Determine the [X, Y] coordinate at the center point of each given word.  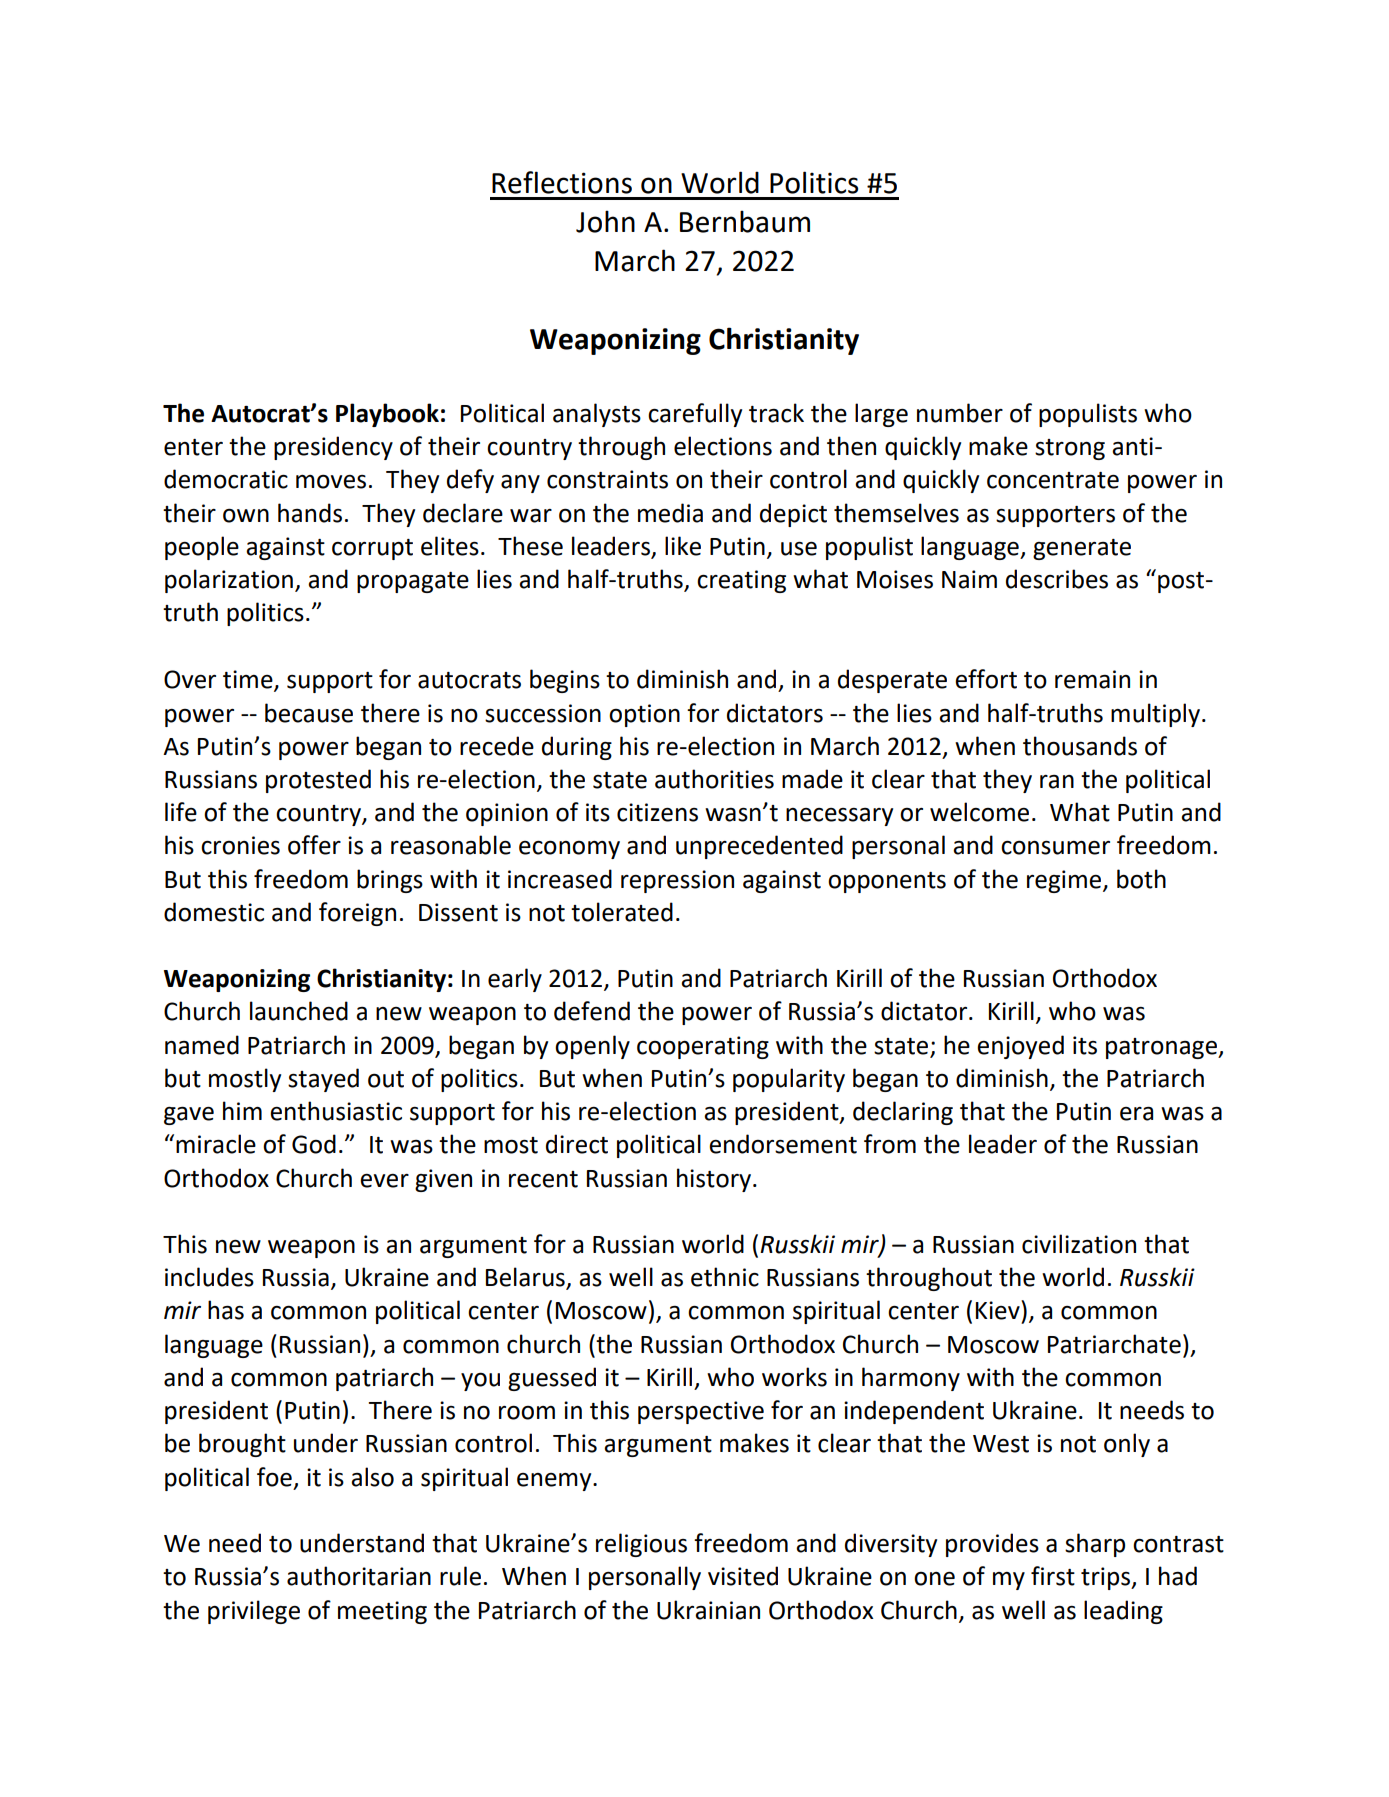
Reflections [562, 182]
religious [641, 1545]
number [960, 413]
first [1053, 1576]
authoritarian [359, 1576]
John [605, 221]
